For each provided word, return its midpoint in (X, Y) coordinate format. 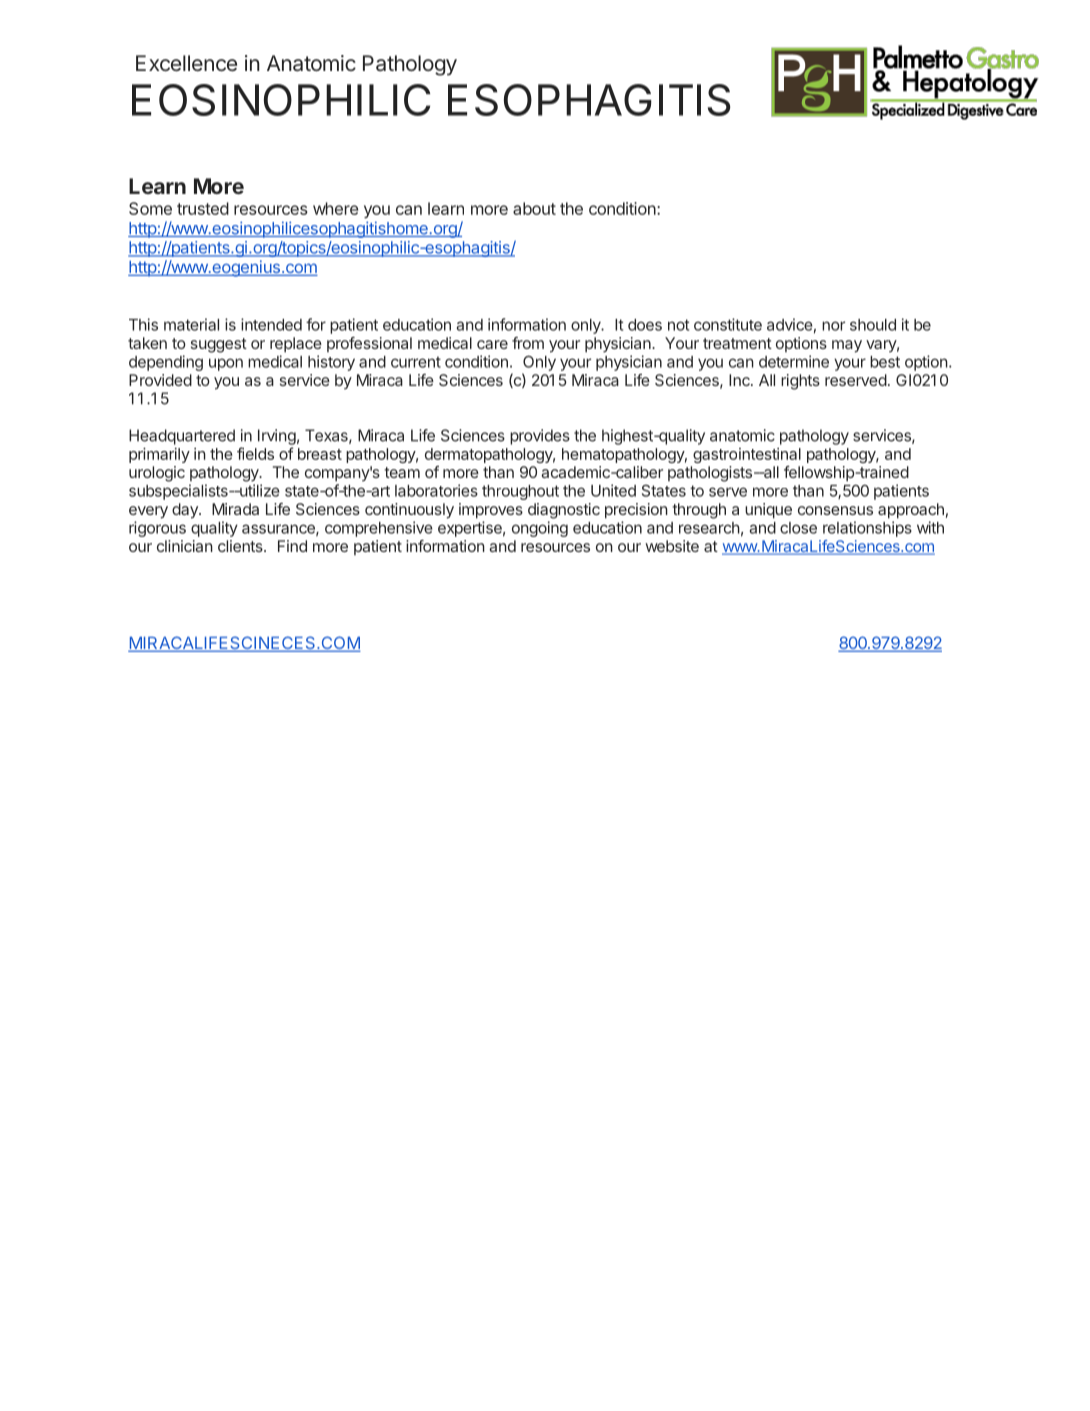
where (335, 208)
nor (833, 326)
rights (800, 382)
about (534, 208)
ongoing (540, 529)
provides (540, 437)
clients (241, 546)
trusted (203, 208)
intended (271, 324)
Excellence (186, 63)
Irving (277, 437)
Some (150, 208)
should (873, 325)
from (528, 343)
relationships (867, 529)
